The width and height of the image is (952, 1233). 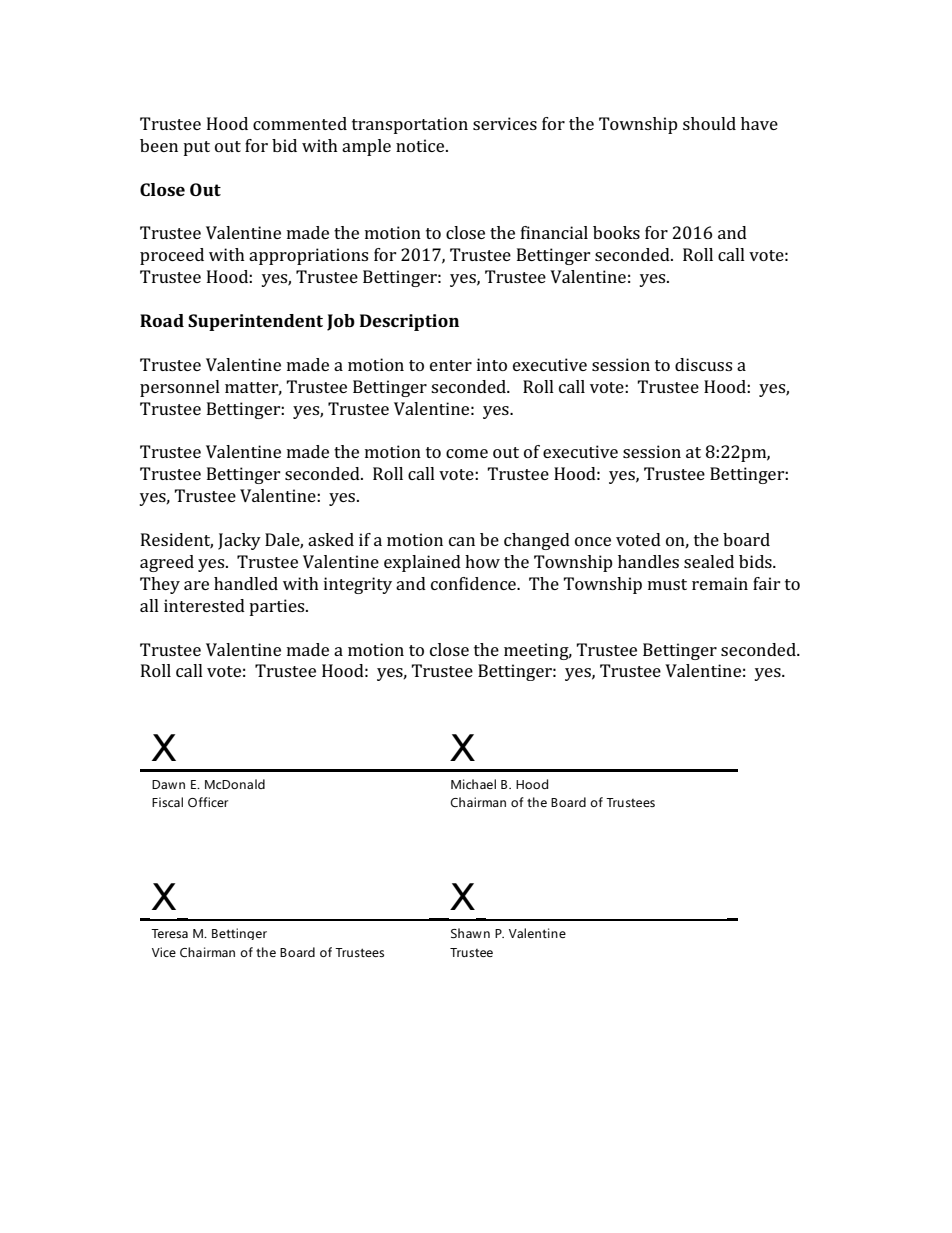 I want to click on enter, so click(x=451, y=365).
